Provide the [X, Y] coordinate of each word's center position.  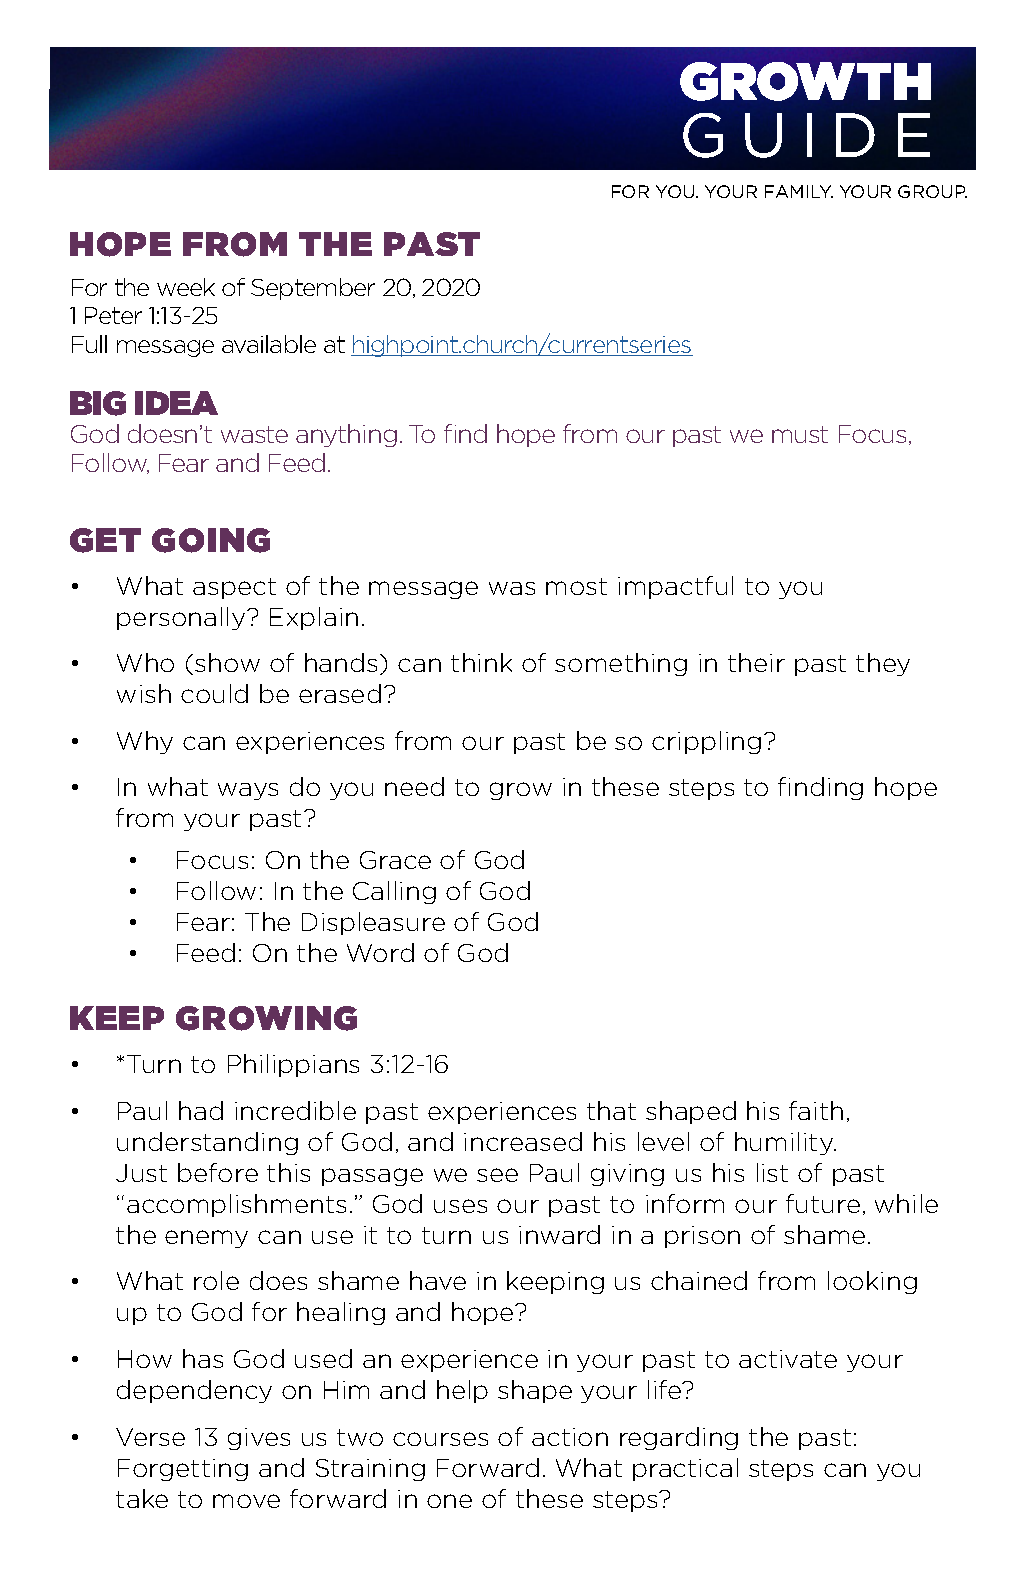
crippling [706, 742]
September [313, 289]
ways [248, 791]
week [186, 287]
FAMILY [799, 191]
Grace [395, 860]
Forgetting [183, 1470]
